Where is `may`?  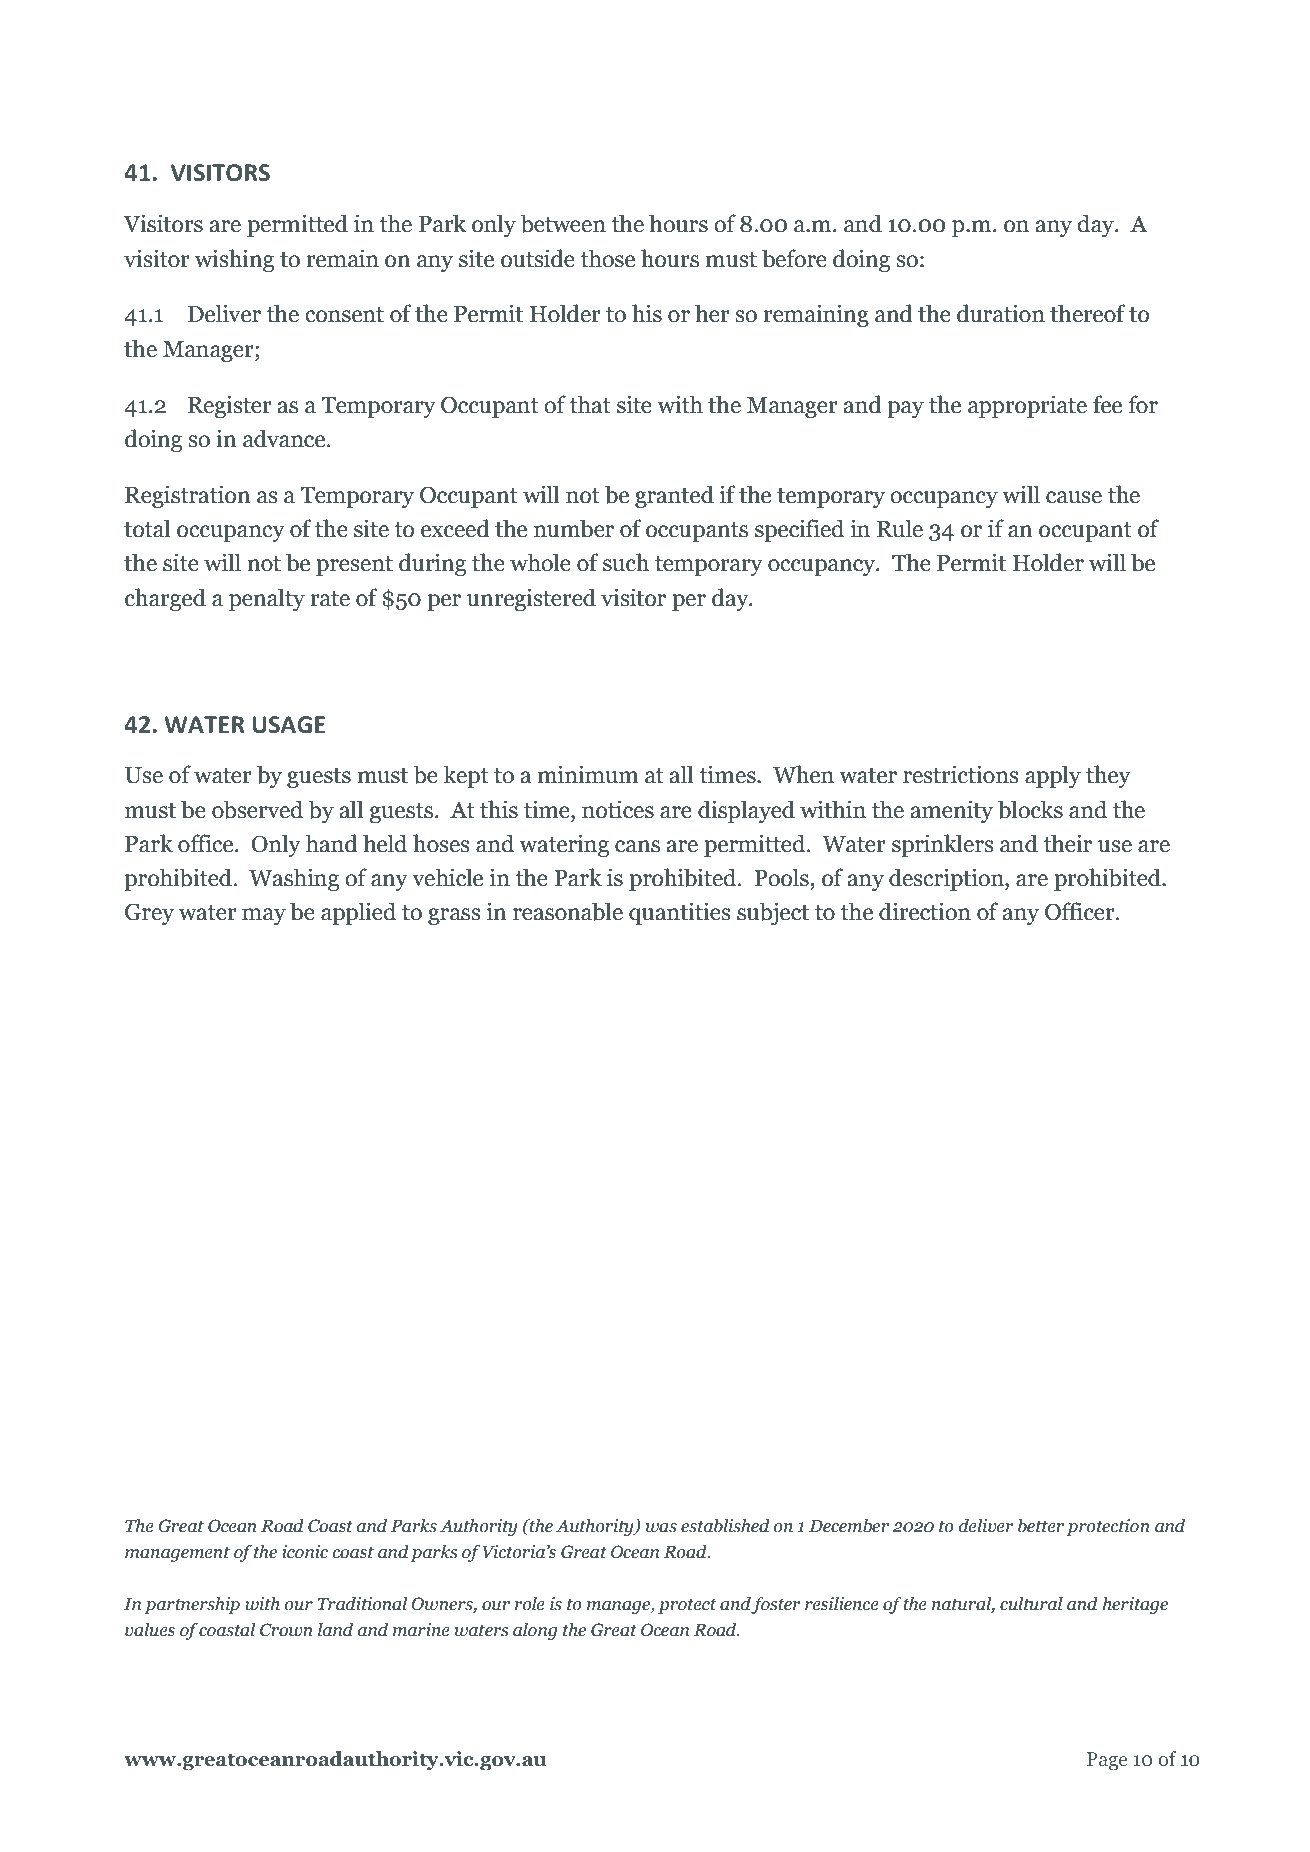
may is located at coordinates (264, 916).
